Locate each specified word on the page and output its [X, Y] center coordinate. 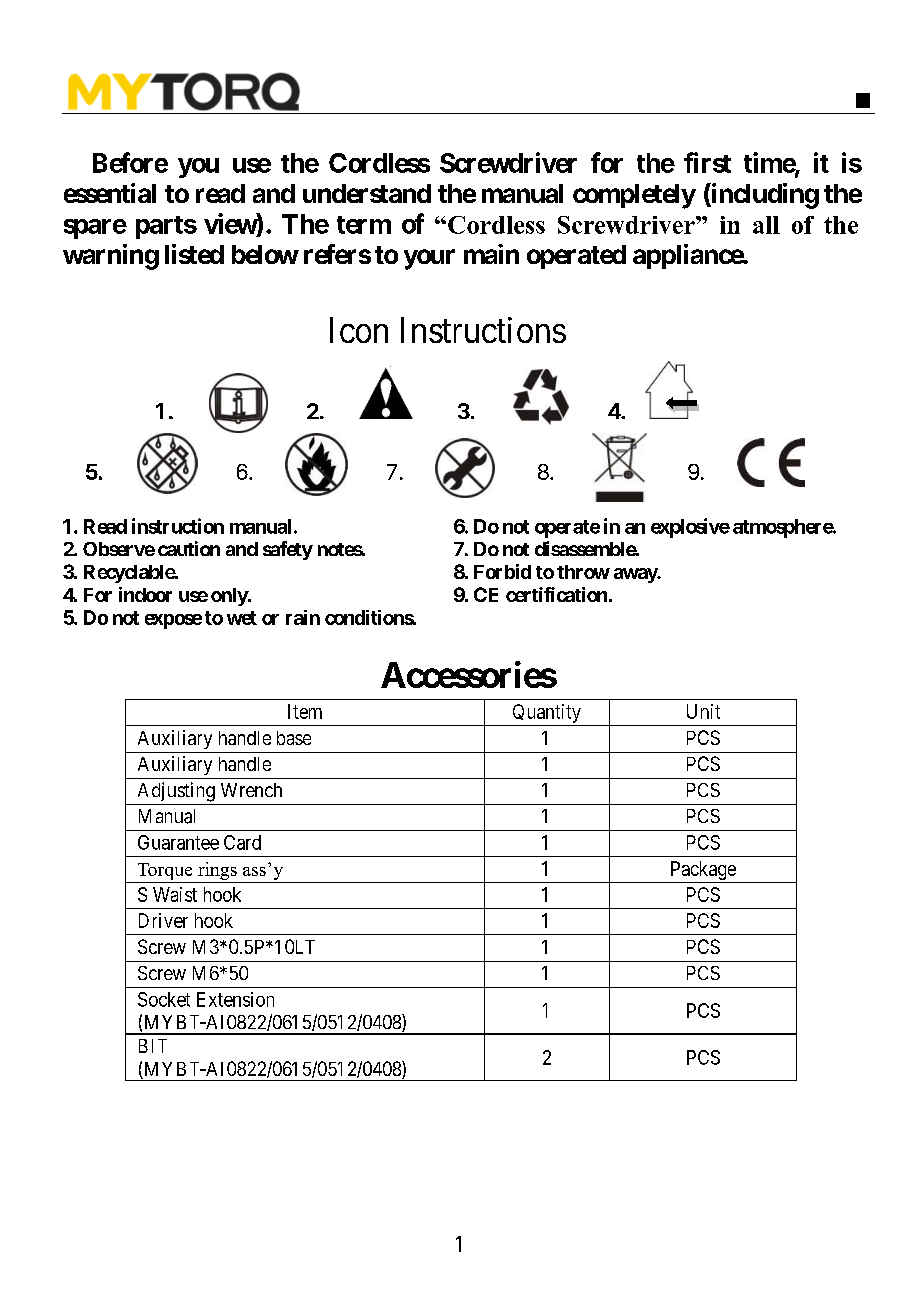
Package [703, 870]
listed [194, 254]
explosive [690, 528]
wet [242, 618]
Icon [359, 330]
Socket [164, 999]
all [766, 225]
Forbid [502, 571]
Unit [703, 711]
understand [367, 193]
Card [242, 842]
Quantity [547, 713]
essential [110, 193]
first [707, 162]
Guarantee [178, 842]
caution [189, 548]
